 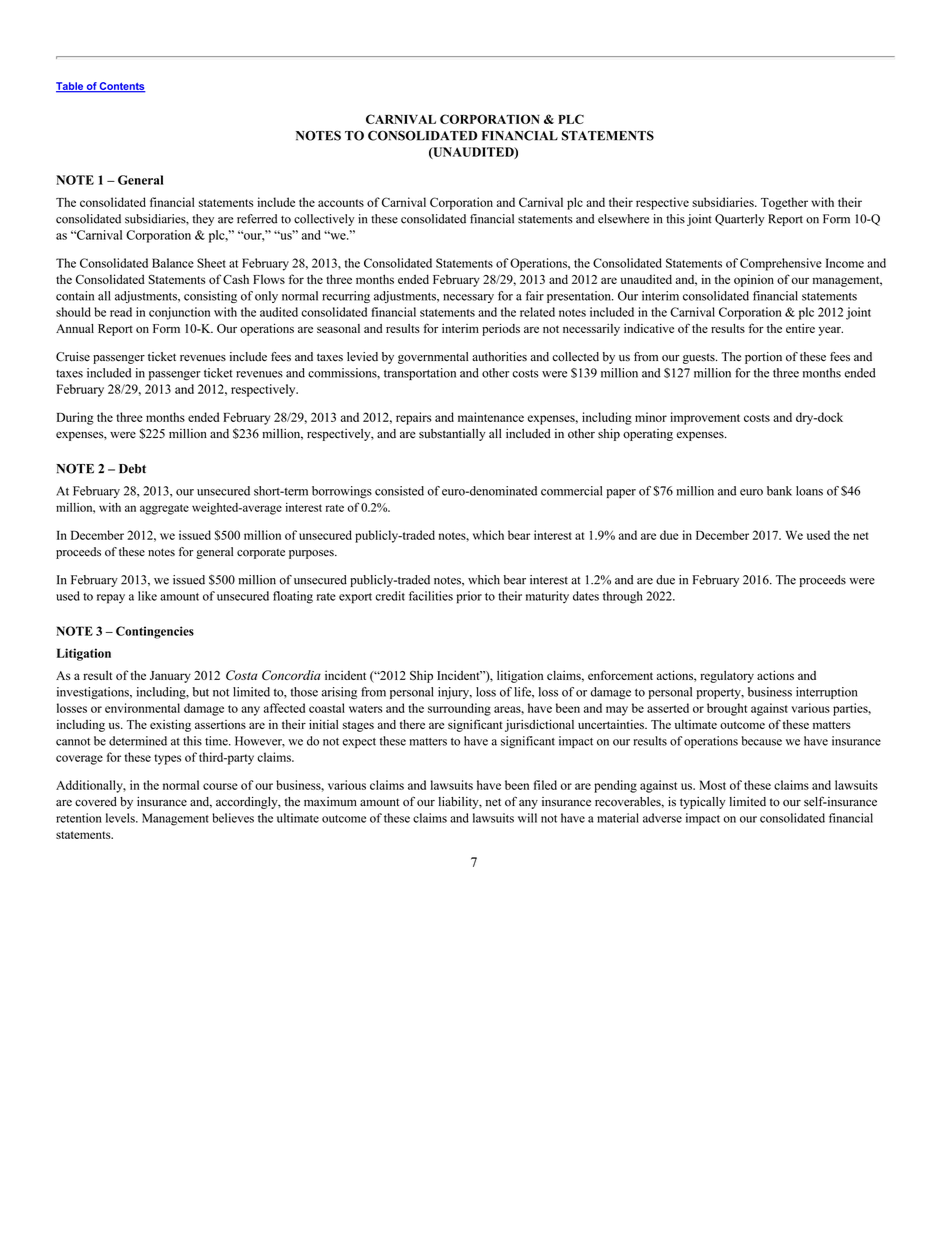 What do you see at coordinates (73, 357) in the document?
I see `Cruise` at bounding box center [73, 357].
